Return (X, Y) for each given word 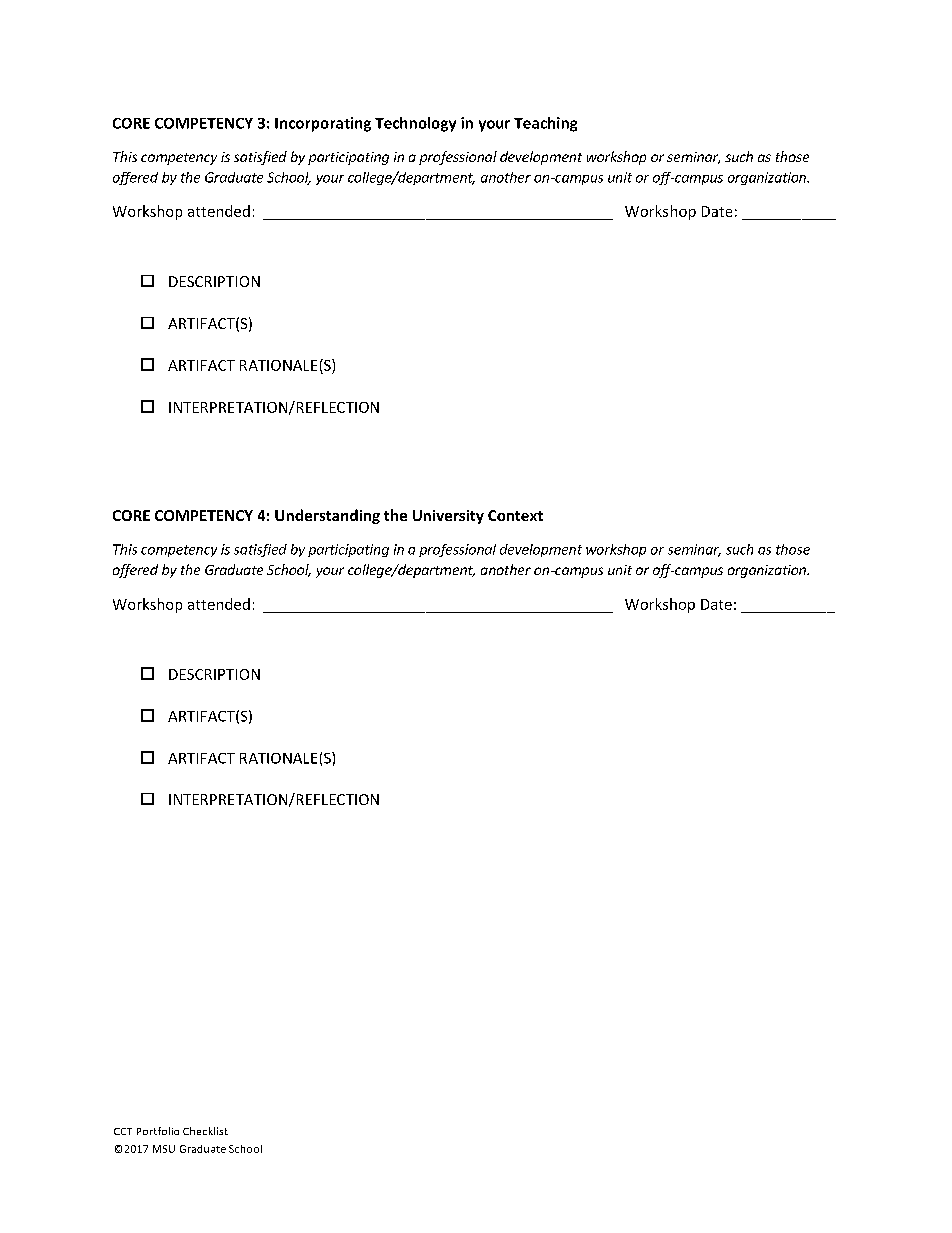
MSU (164, 1149)
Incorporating (323, 124)
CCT (123, 1131)
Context (515, 515)
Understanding (327, 516)
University (448, 517)
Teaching (545, 124)
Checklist (205, 1131)
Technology (415, 124)
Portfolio (158, 1131)
